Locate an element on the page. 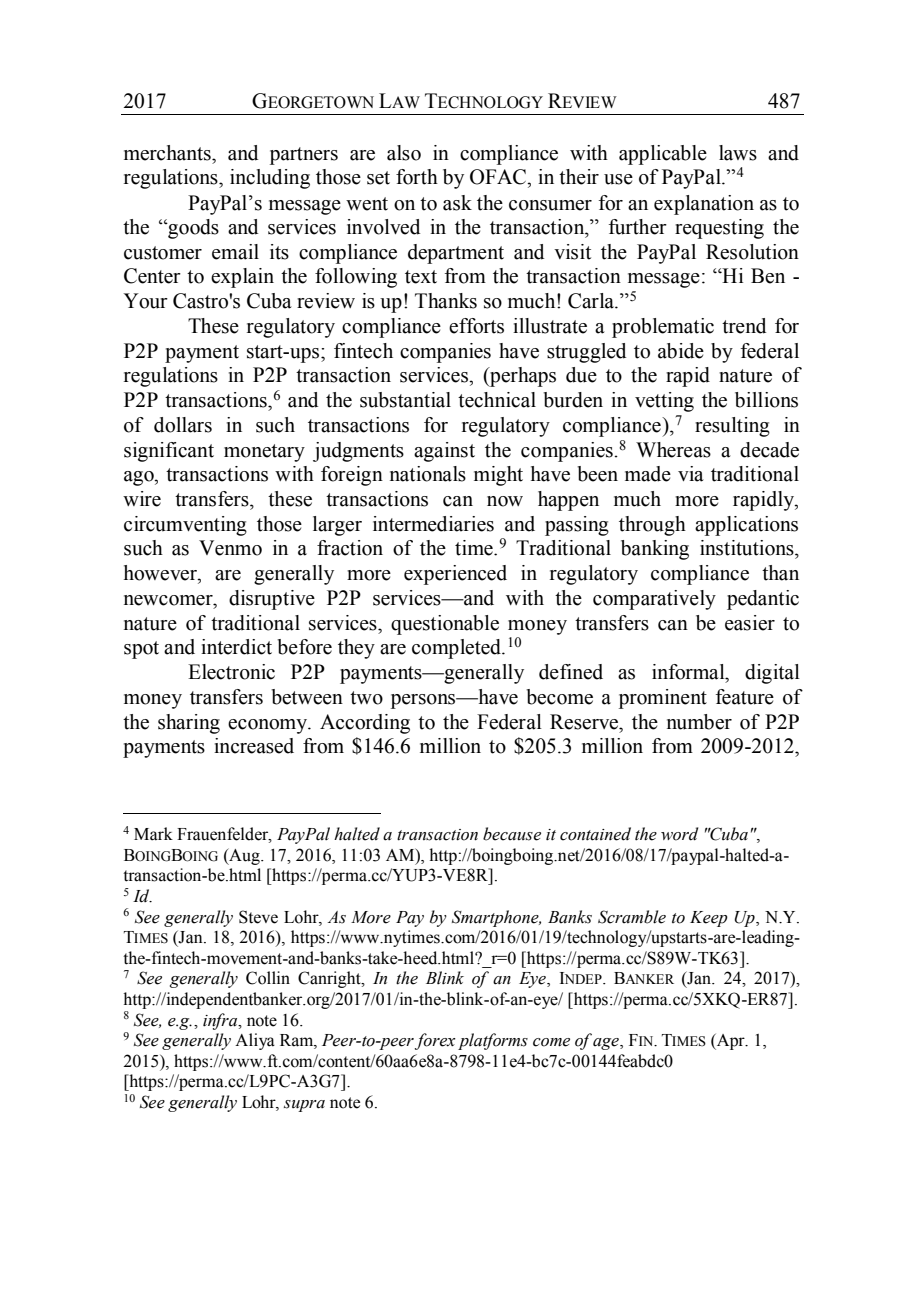 The image size is (924, 1305). via is located at coordinates (691, 474).
